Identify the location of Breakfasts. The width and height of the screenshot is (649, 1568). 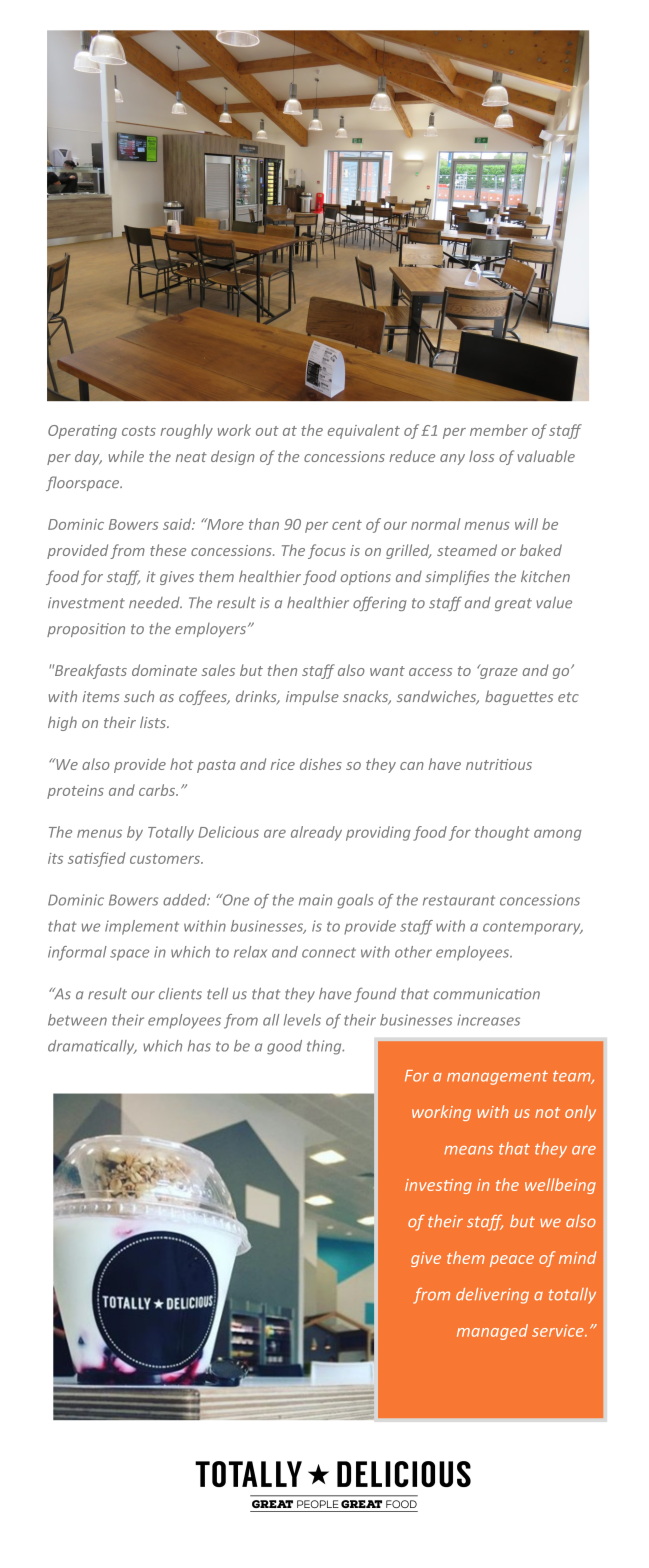
(89, 671).
